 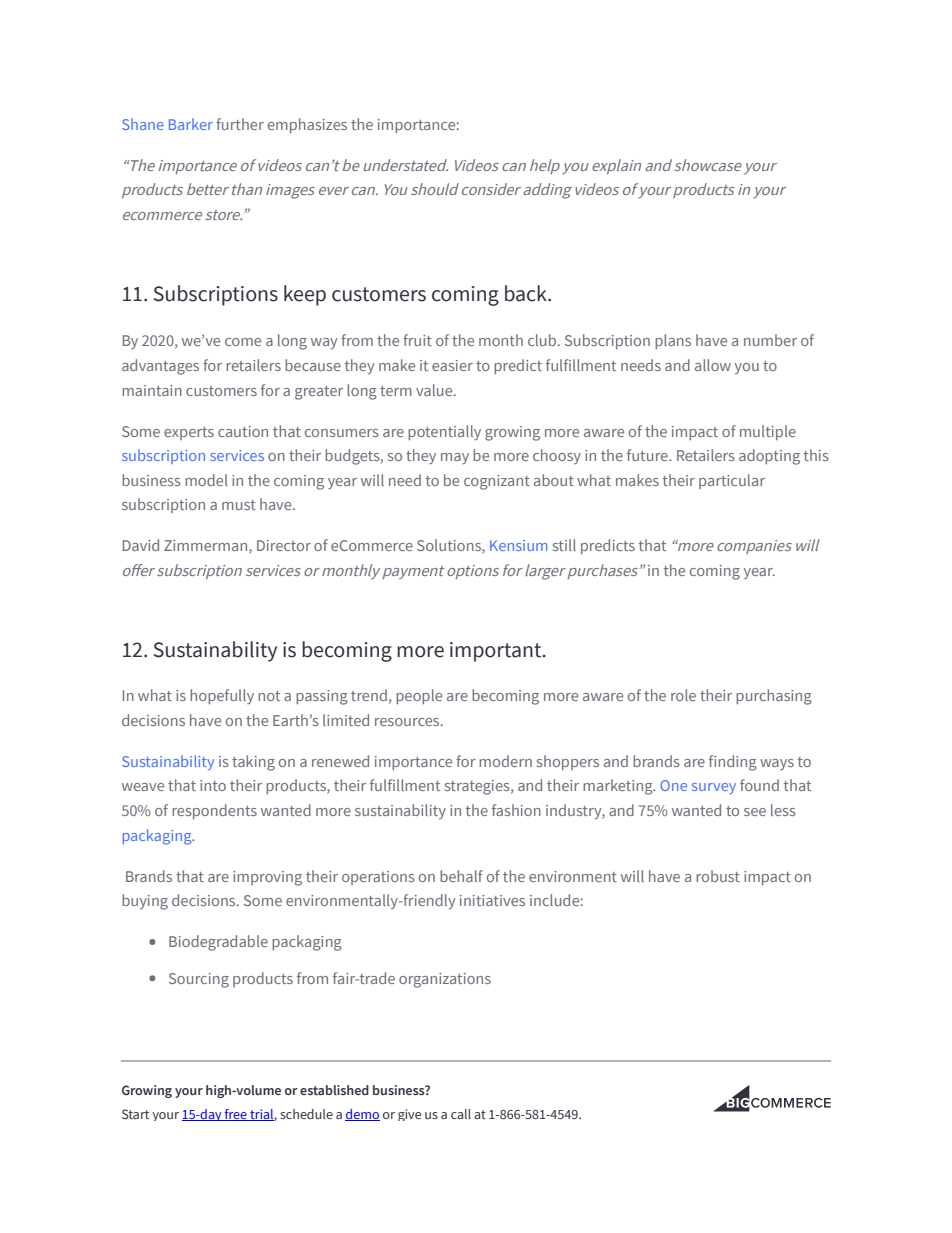 I want to click on emphasizes, so click(x=307, y=125).
